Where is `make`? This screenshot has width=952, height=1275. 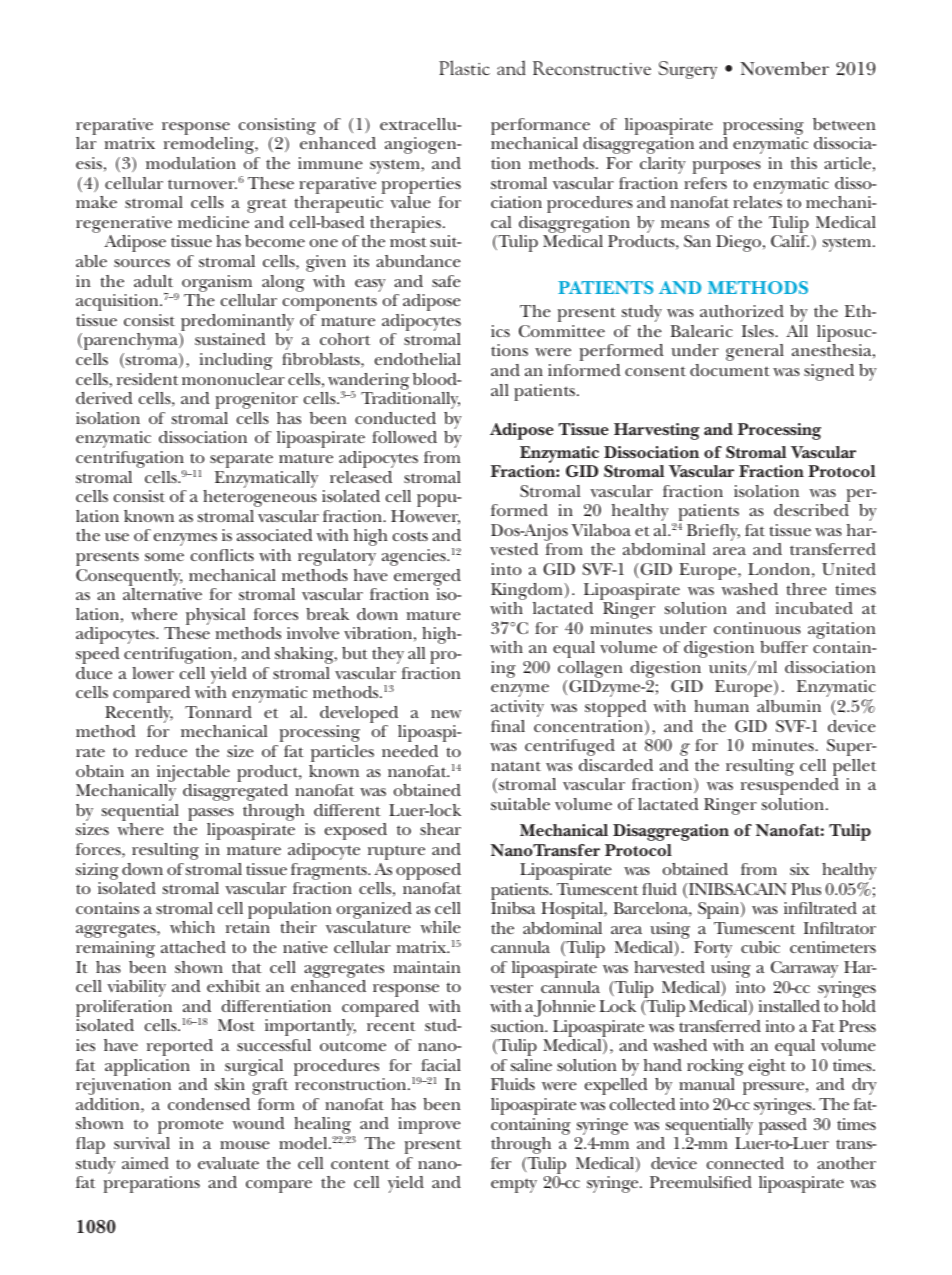 make is located at coordinates (96, 202).
